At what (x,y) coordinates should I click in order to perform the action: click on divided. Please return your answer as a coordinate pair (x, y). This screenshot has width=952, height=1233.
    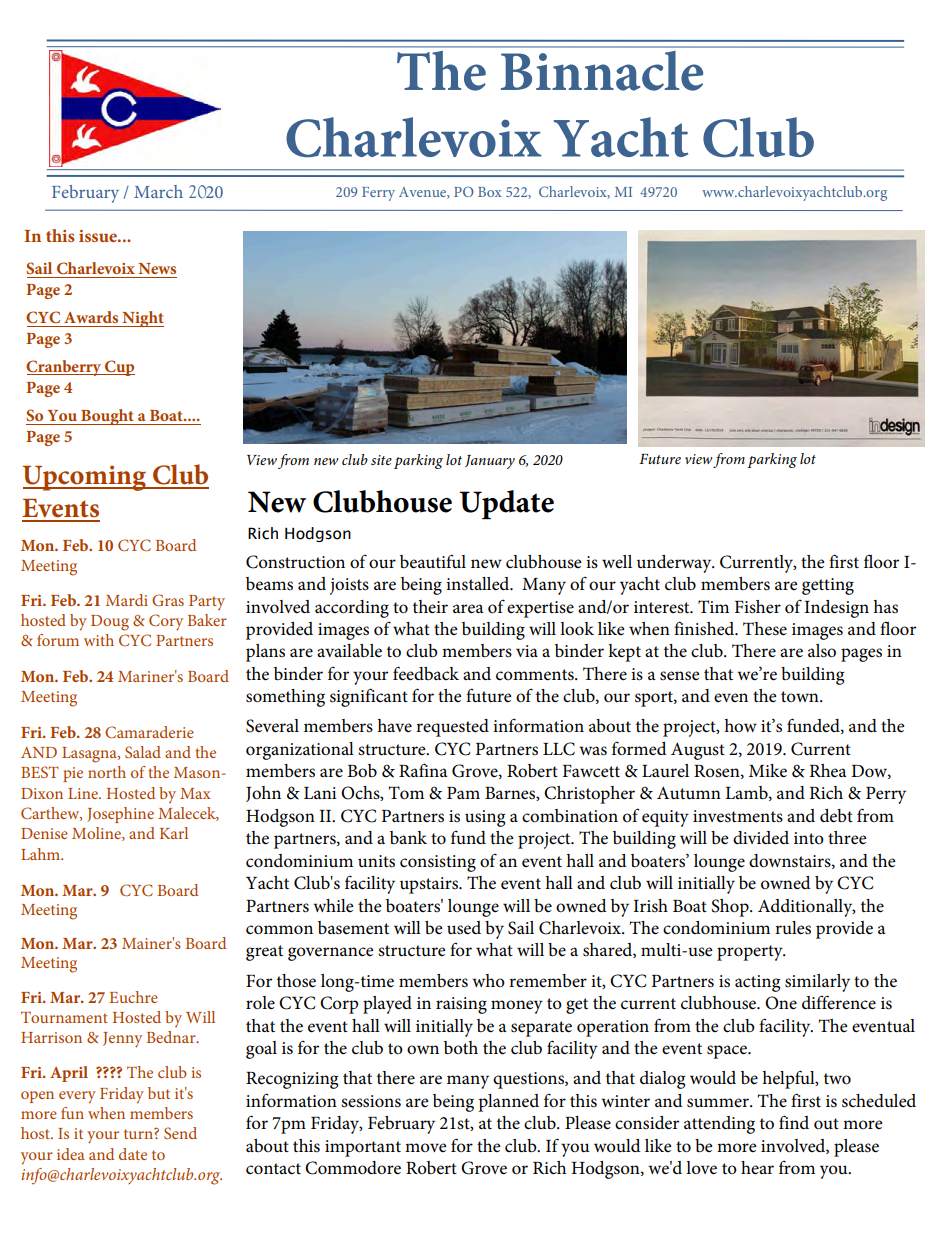
    Looking at the image, I should click on (761, 838).
